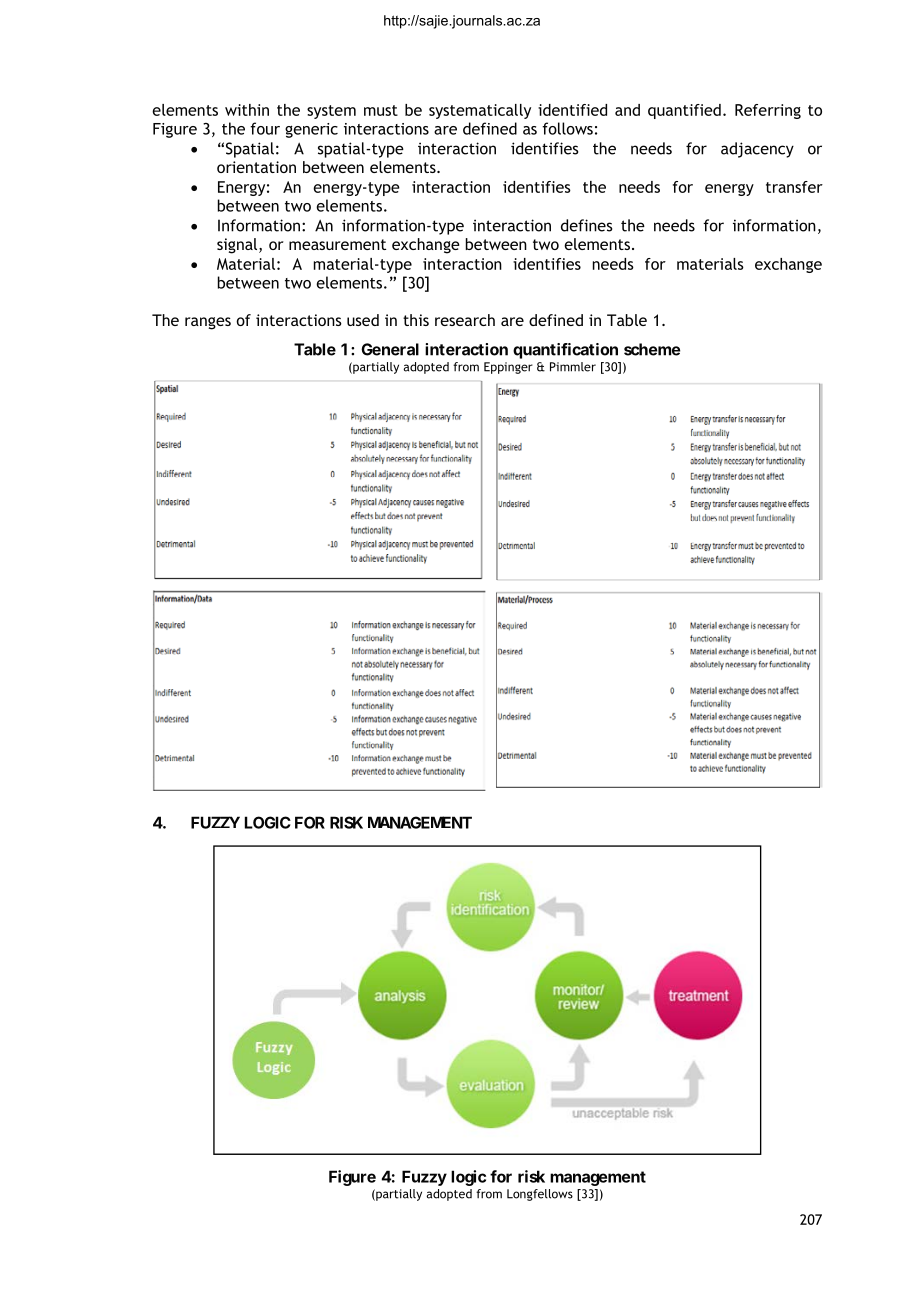 This screenshot has height=1305, width=924. Describe the element at coordinates (572, 110) in the screenshot. I see `identified` at that location.
